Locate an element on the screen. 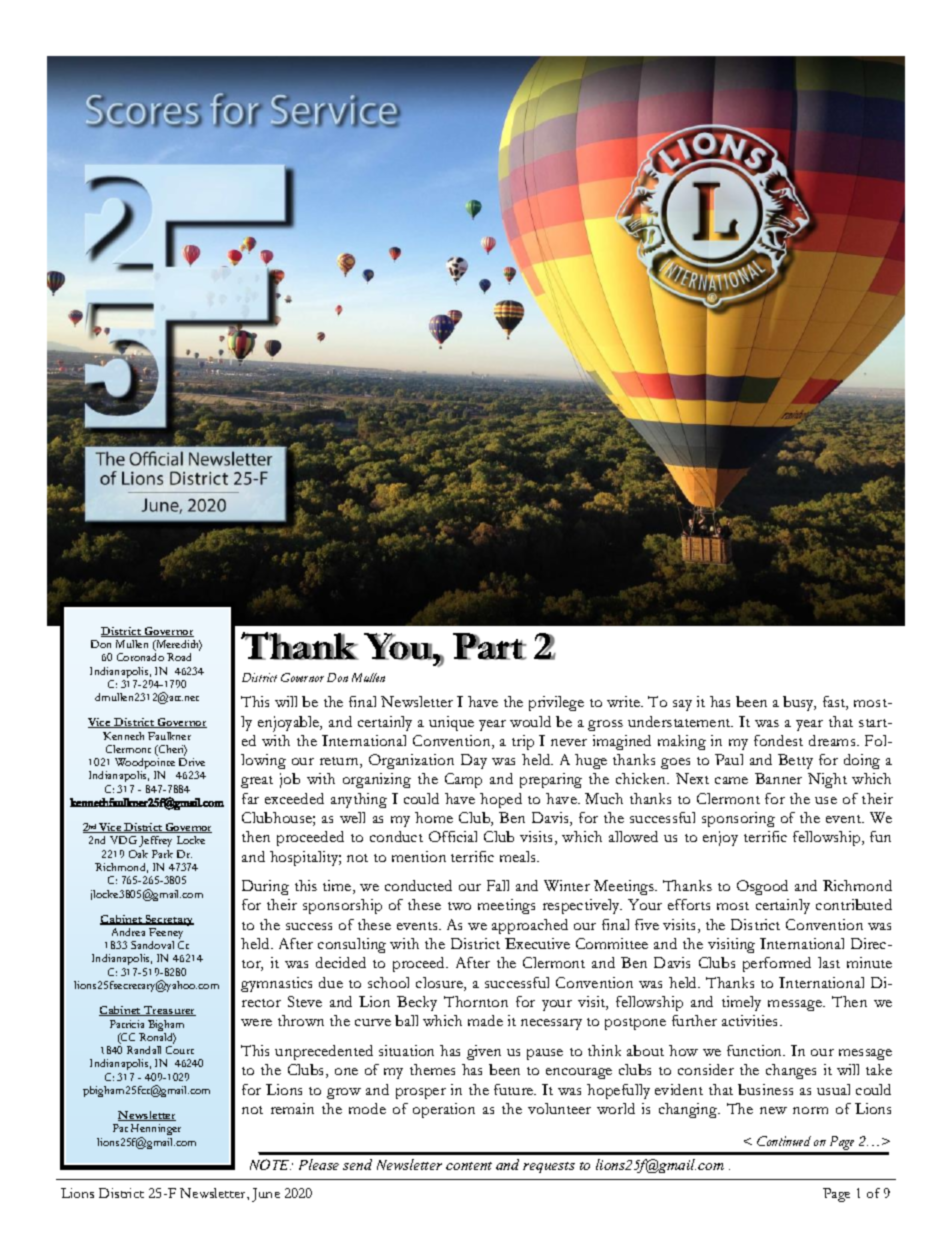 This screenshot has width=952, height=1233. activities is located at coordinates (751, 1020).
